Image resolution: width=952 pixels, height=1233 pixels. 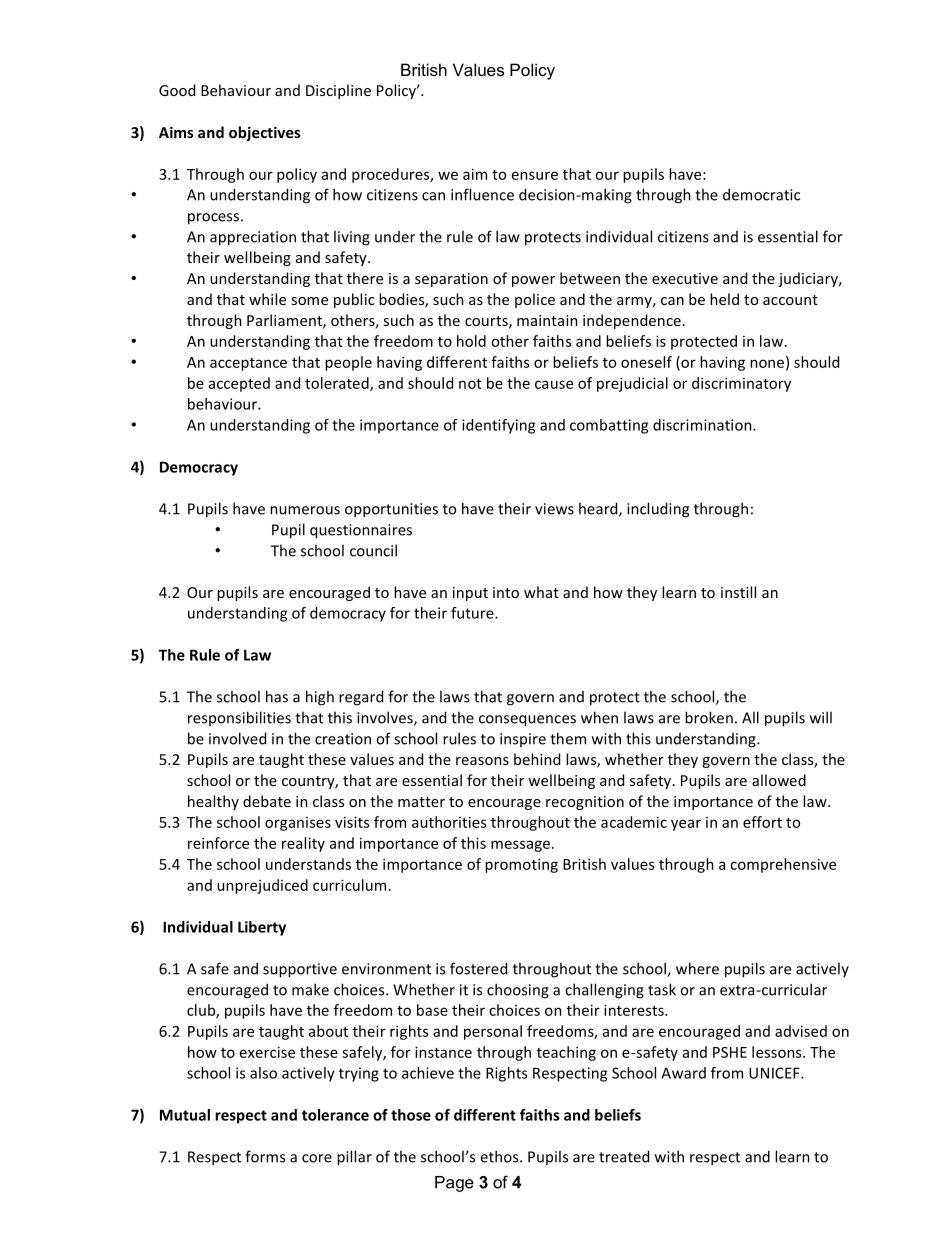 I want to click on debate, so click(x=267, y=801).
